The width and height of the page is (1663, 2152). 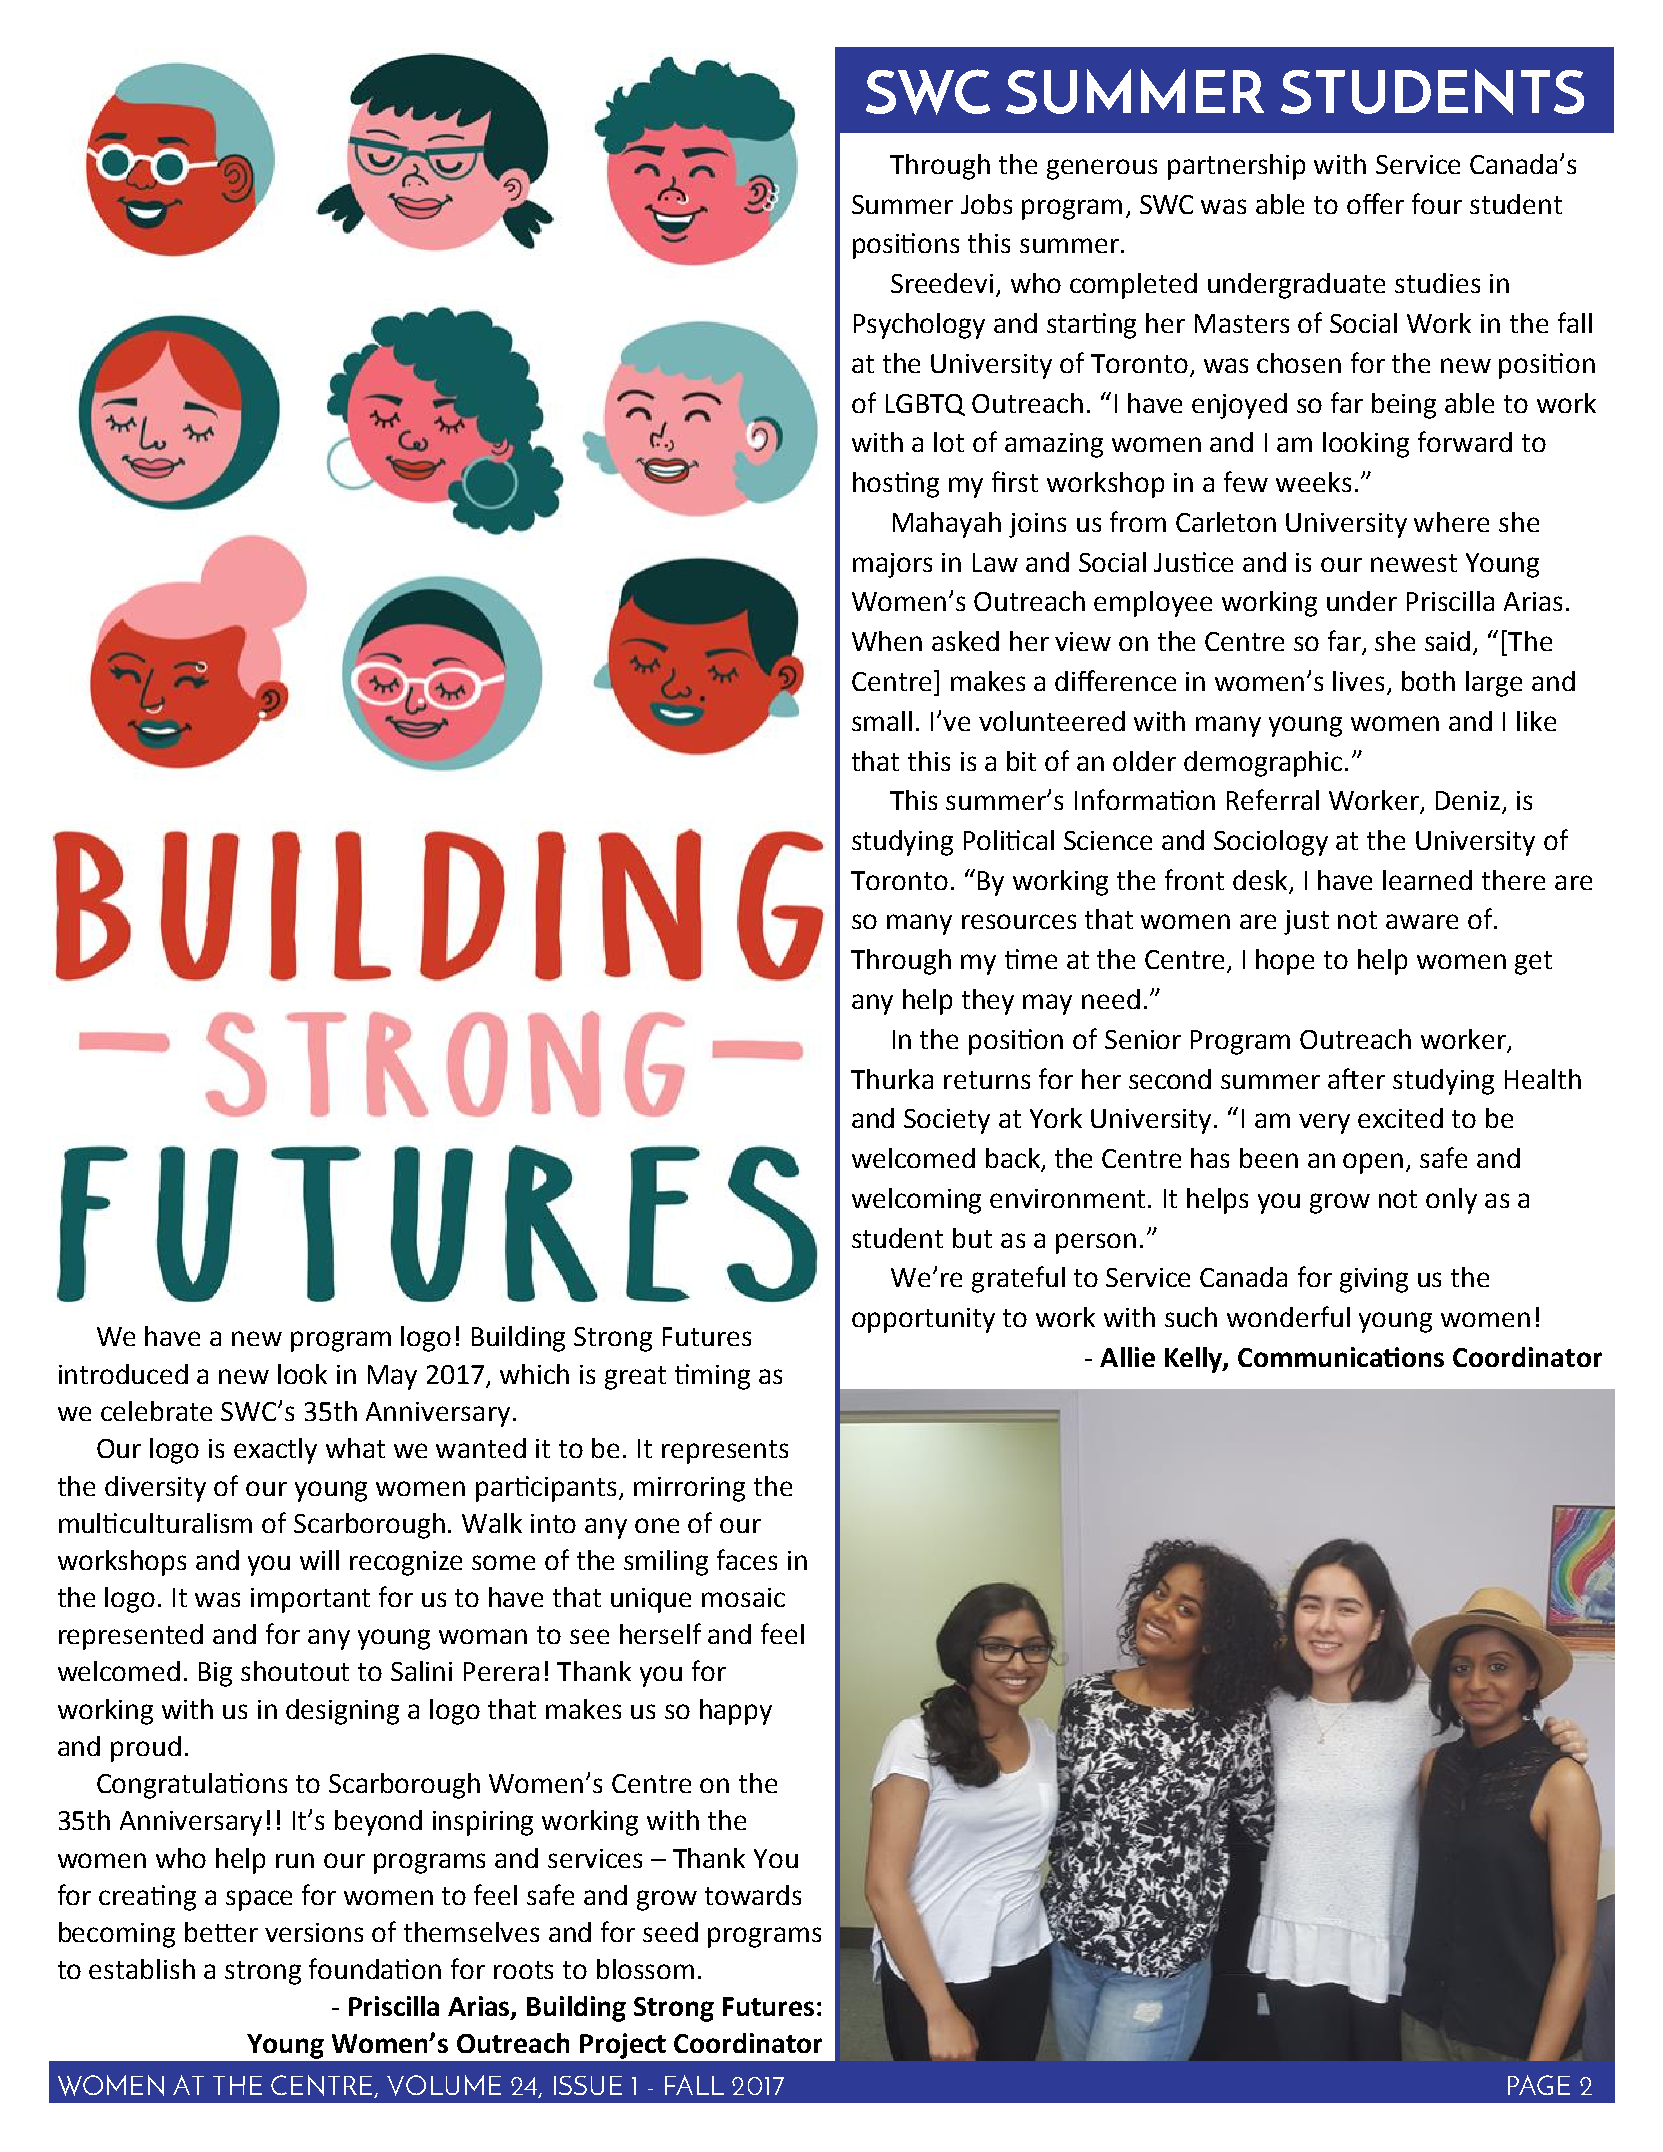 I want to click on foundation, so click(x=375, y=1968).
